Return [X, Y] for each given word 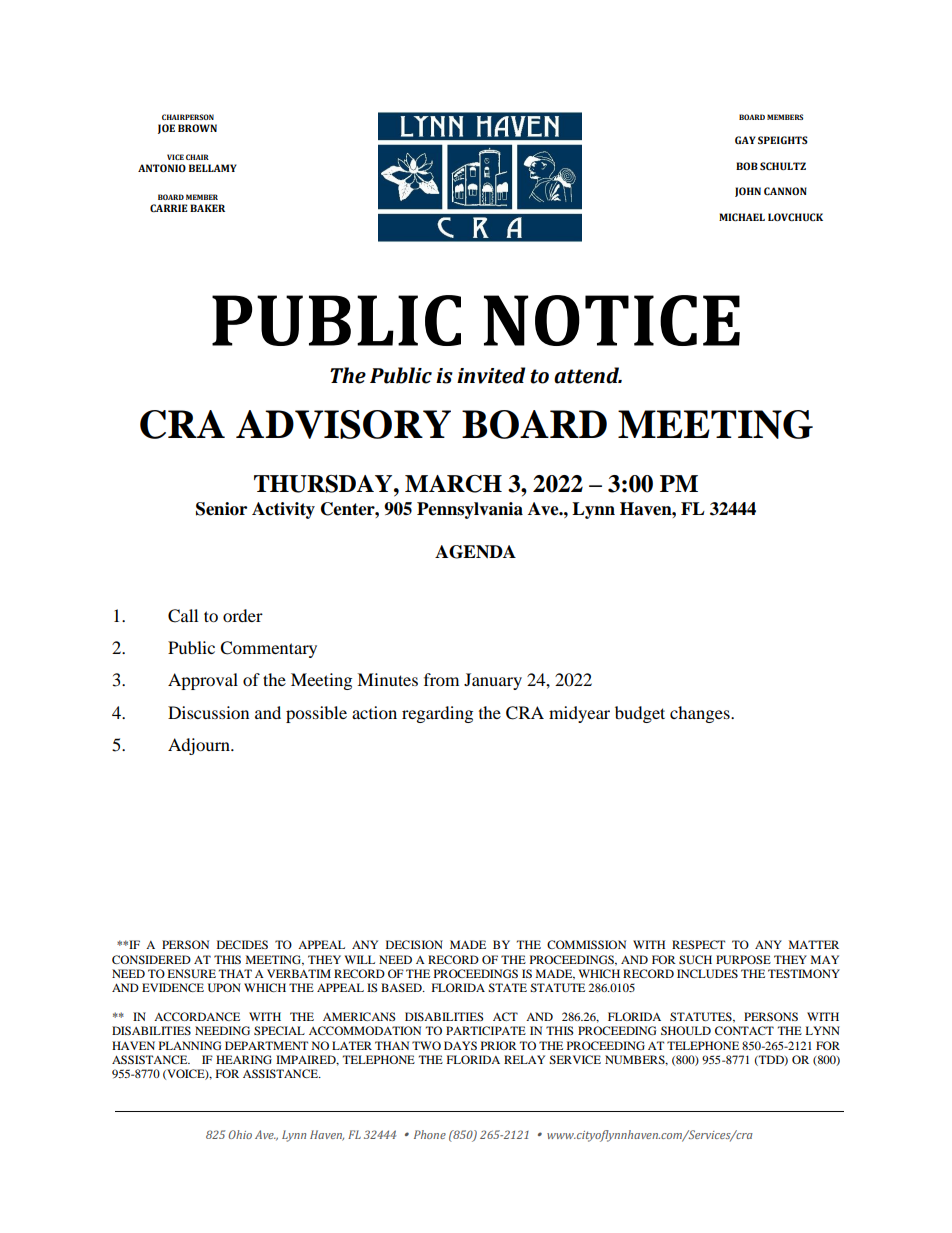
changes [701, 714]
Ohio [240, 1134]
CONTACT [744, 1030]
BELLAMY [213, 168]
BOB [747, 166]
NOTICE [612, 320]
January [493, 681]
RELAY [524, 1059]
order [243, 615]
